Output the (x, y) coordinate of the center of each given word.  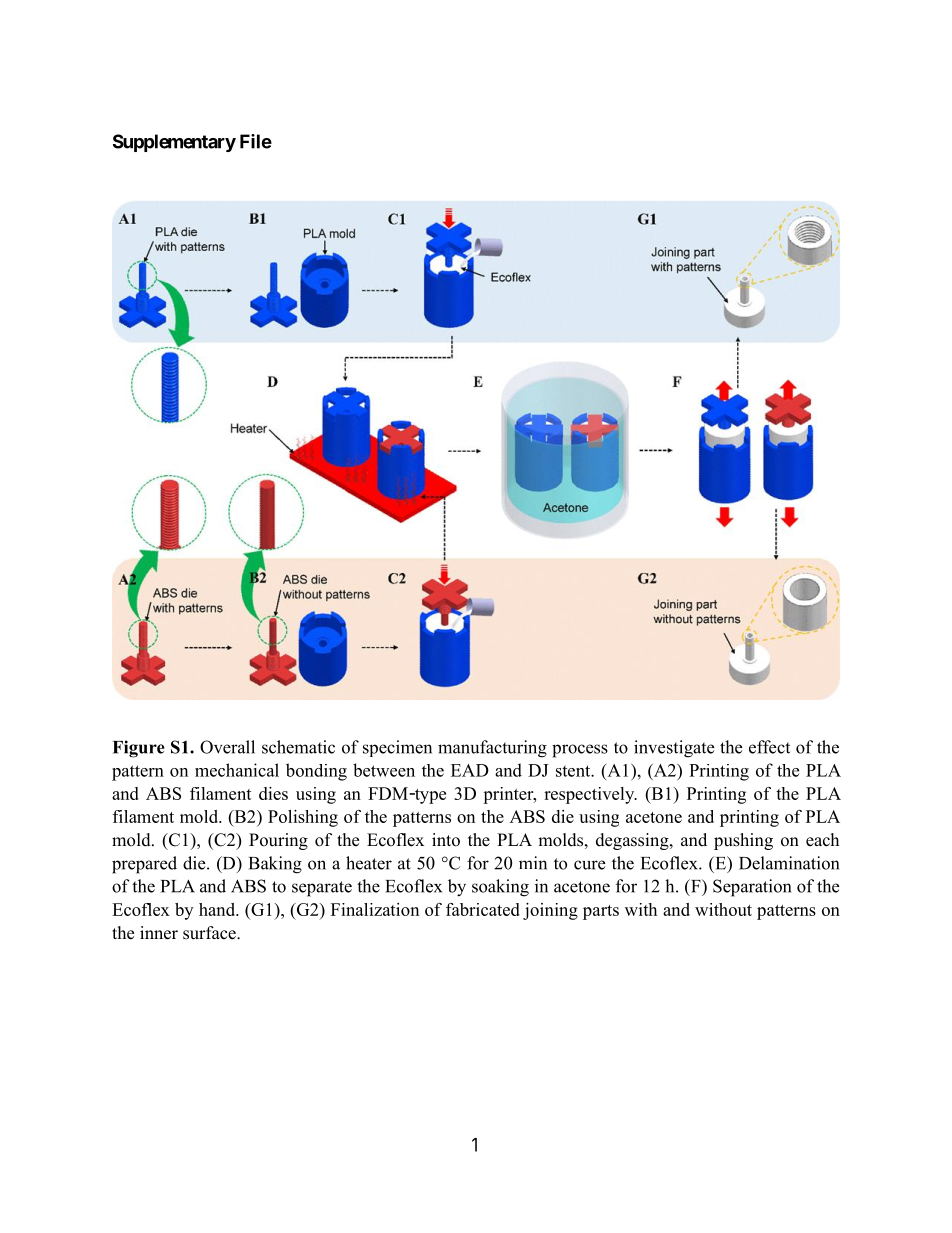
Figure (139, 749)
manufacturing (492, 749)
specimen (397, 748)
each (822, 840)
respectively (590, 795)
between (384, 770)
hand (218, 909)
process (580, 751)
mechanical (237, 770)
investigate (674, 749)
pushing (743, 841)
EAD (470, 770)
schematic (298, 747)
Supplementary (174, 143)
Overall (227, 747)
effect (769, 747)
